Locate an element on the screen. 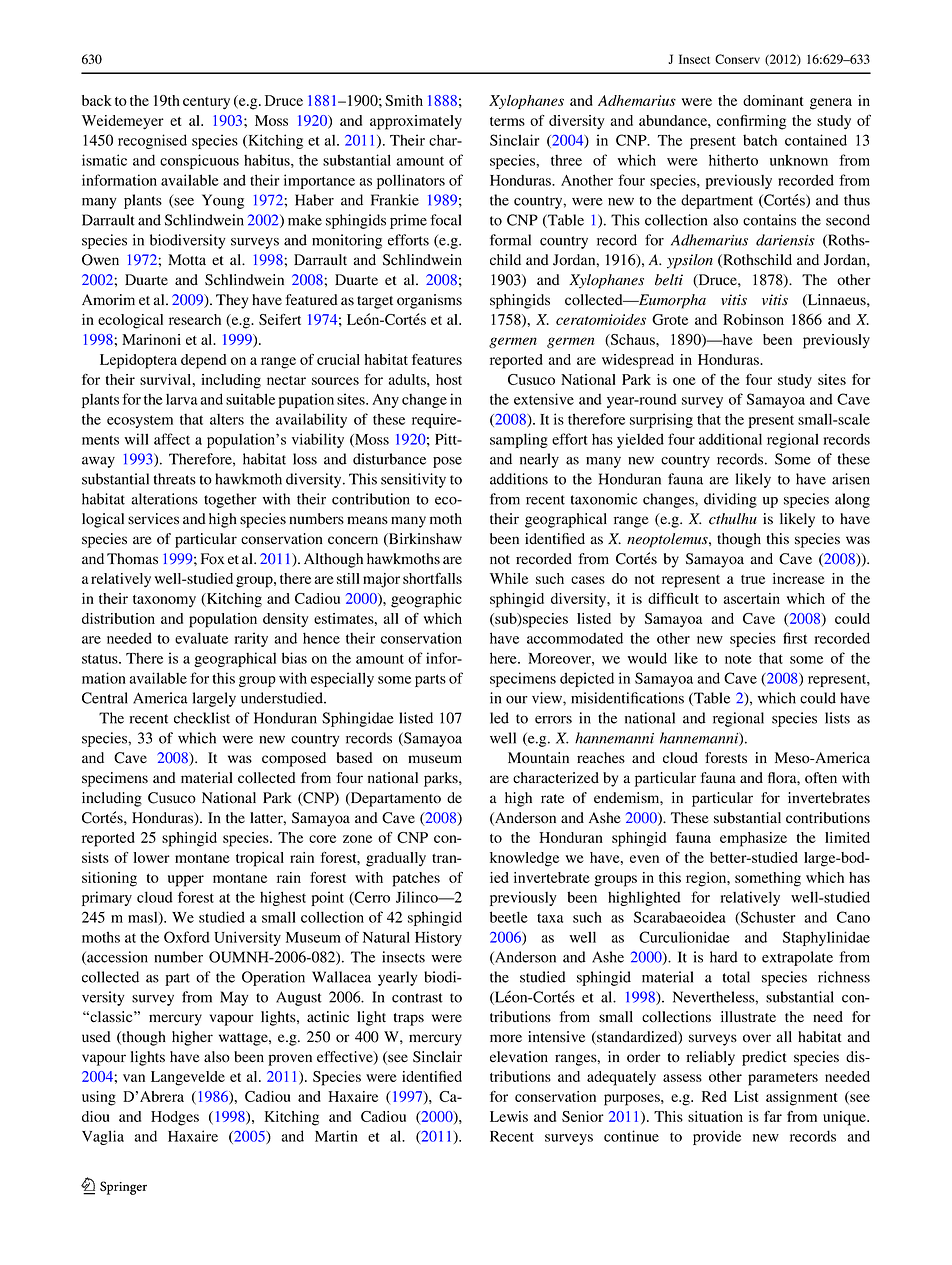  Hodges is located at coordinates (175, 1118).
